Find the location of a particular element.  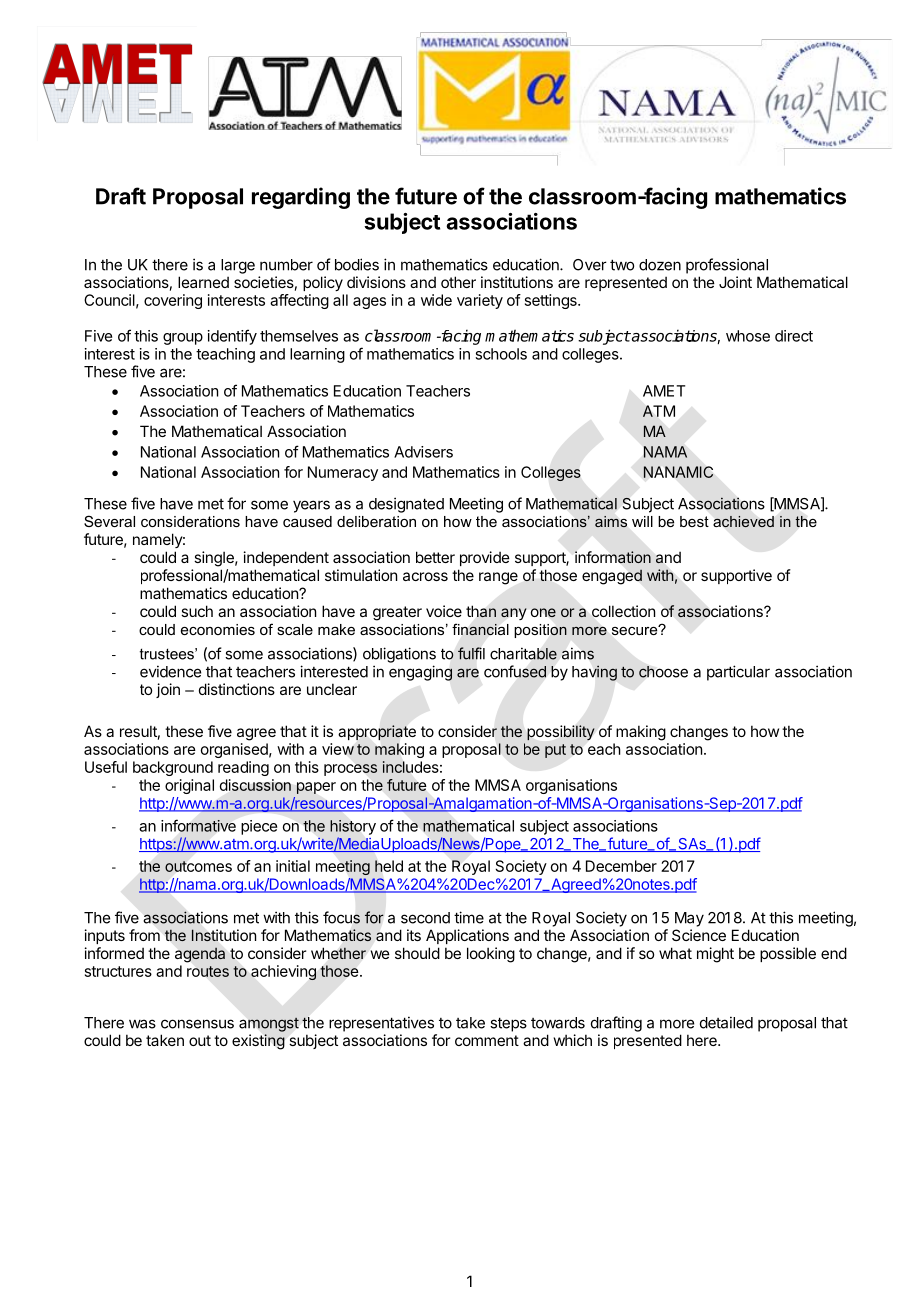

dozen is located at coordinates (660, 265).
